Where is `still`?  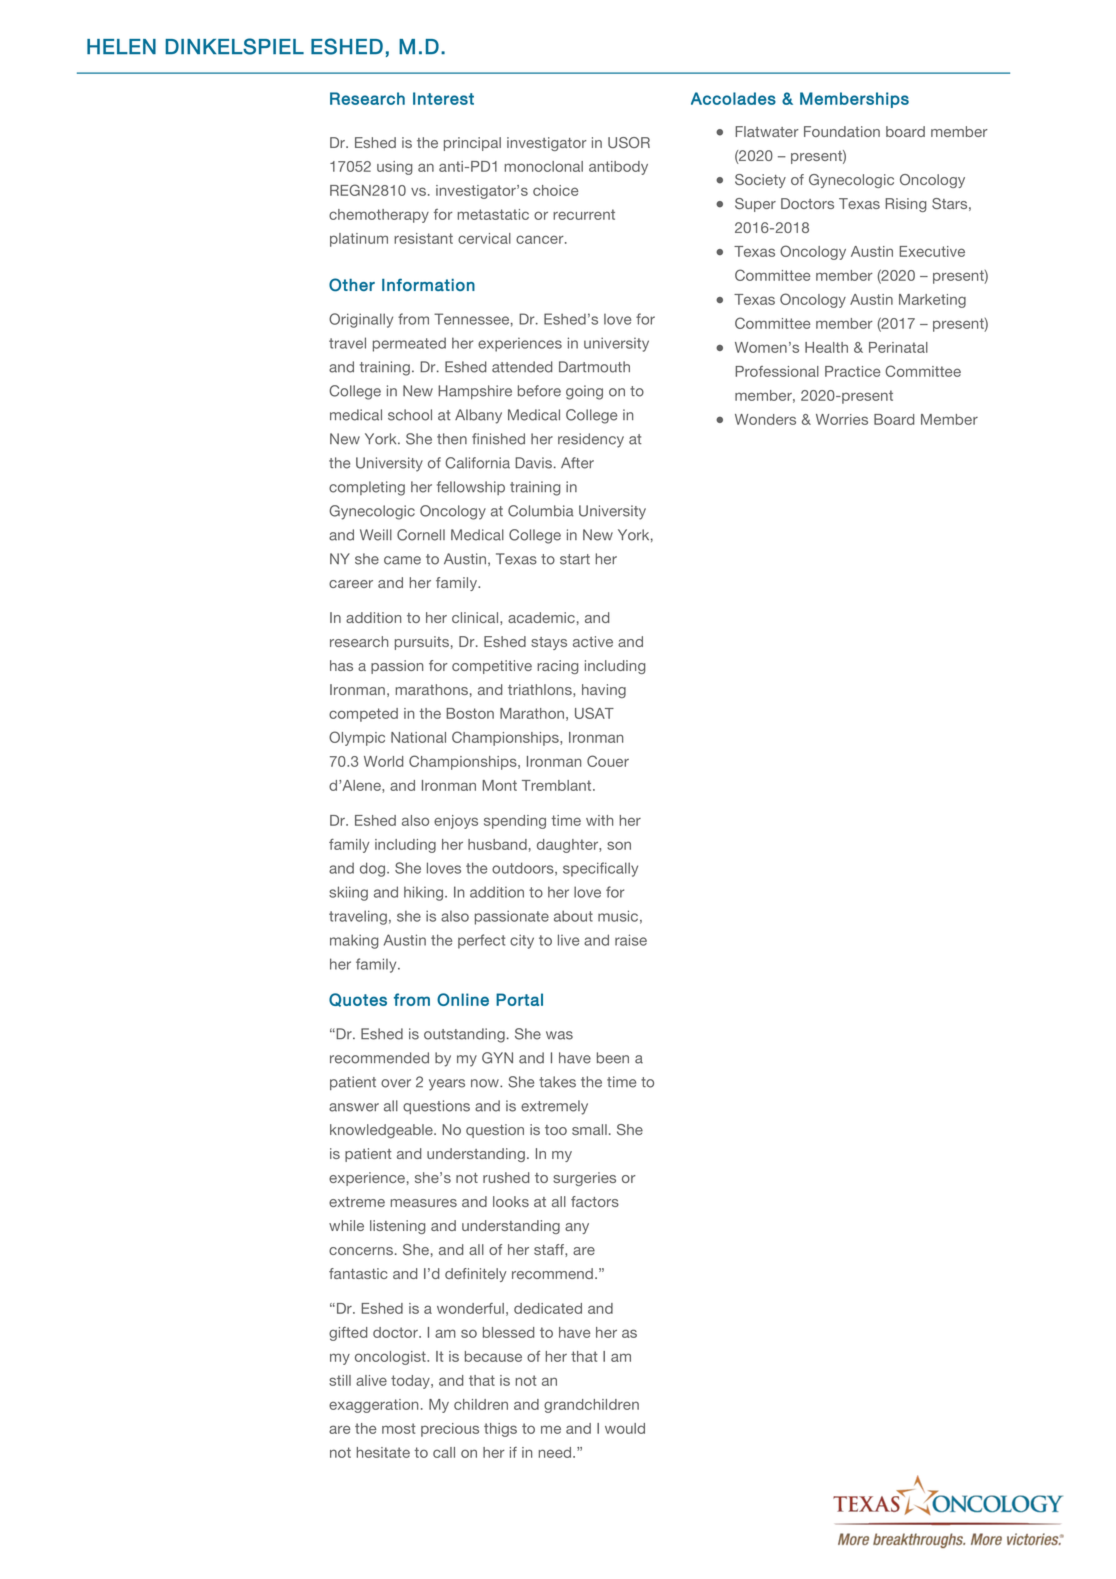 still is located at coordinates (340, 1380).
